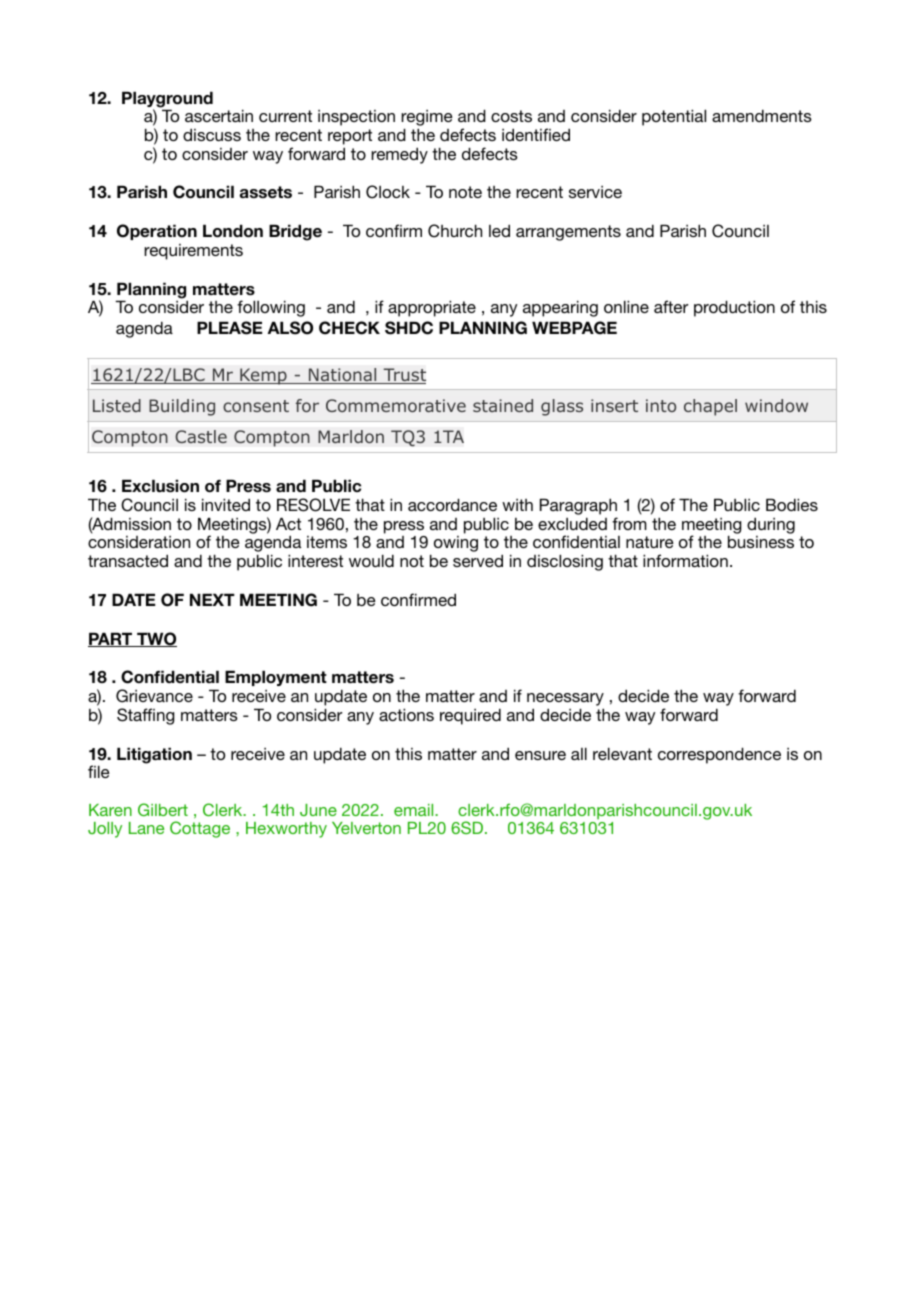 The height and width of the screenshot is (1308, 924). What do you see at coordinates (415, 810) in the screenshot?
I see `email` at bounding box center [415, 810].
